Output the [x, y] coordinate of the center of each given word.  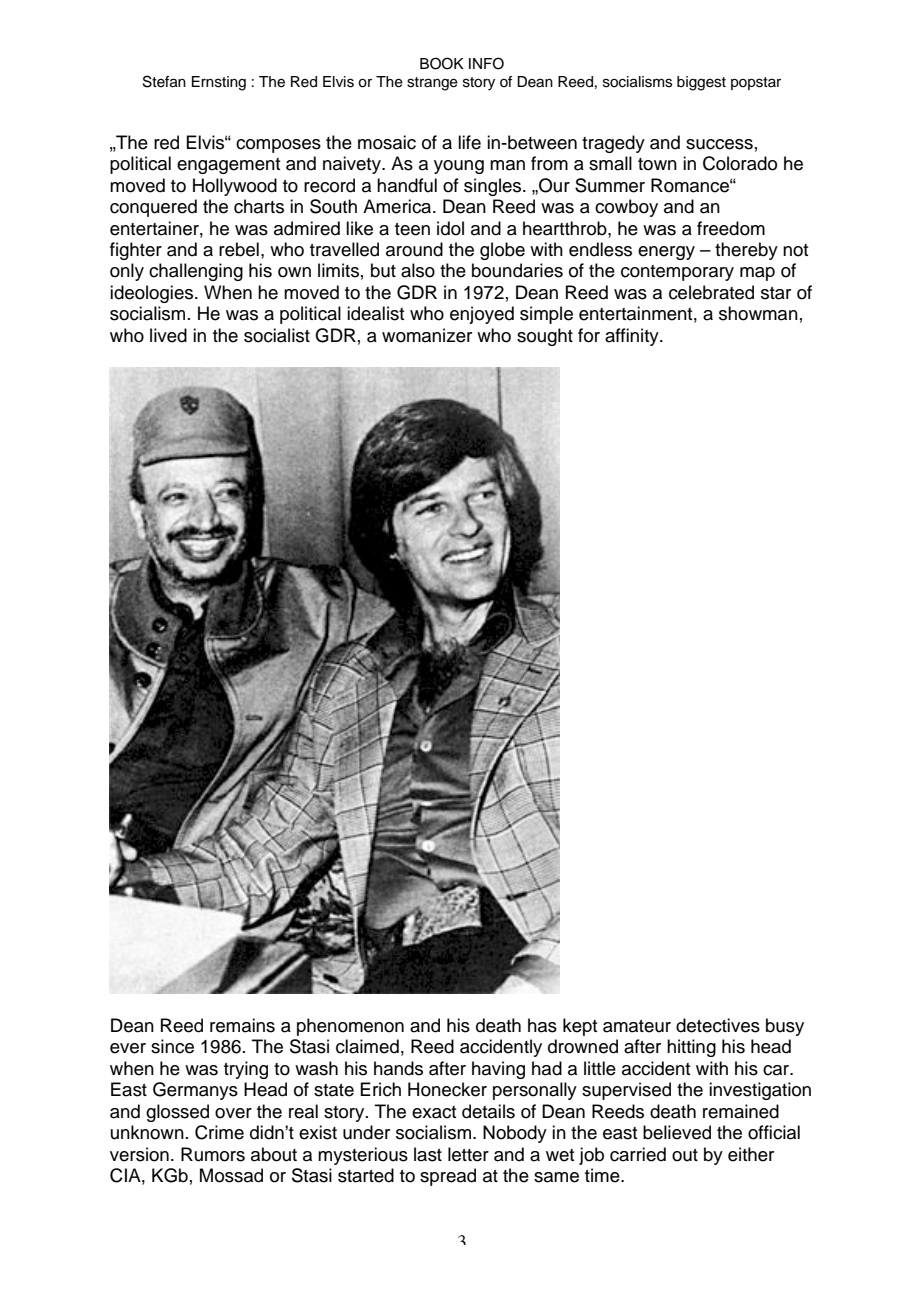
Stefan [164, 81]
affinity [633, 337]
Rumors [213, 1154]
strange [432, 84]
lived [168, 335]
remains [242, 1025]
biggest [701, 83]
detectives [718, 1025]
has [542, 1025]
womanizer [427, 335]
